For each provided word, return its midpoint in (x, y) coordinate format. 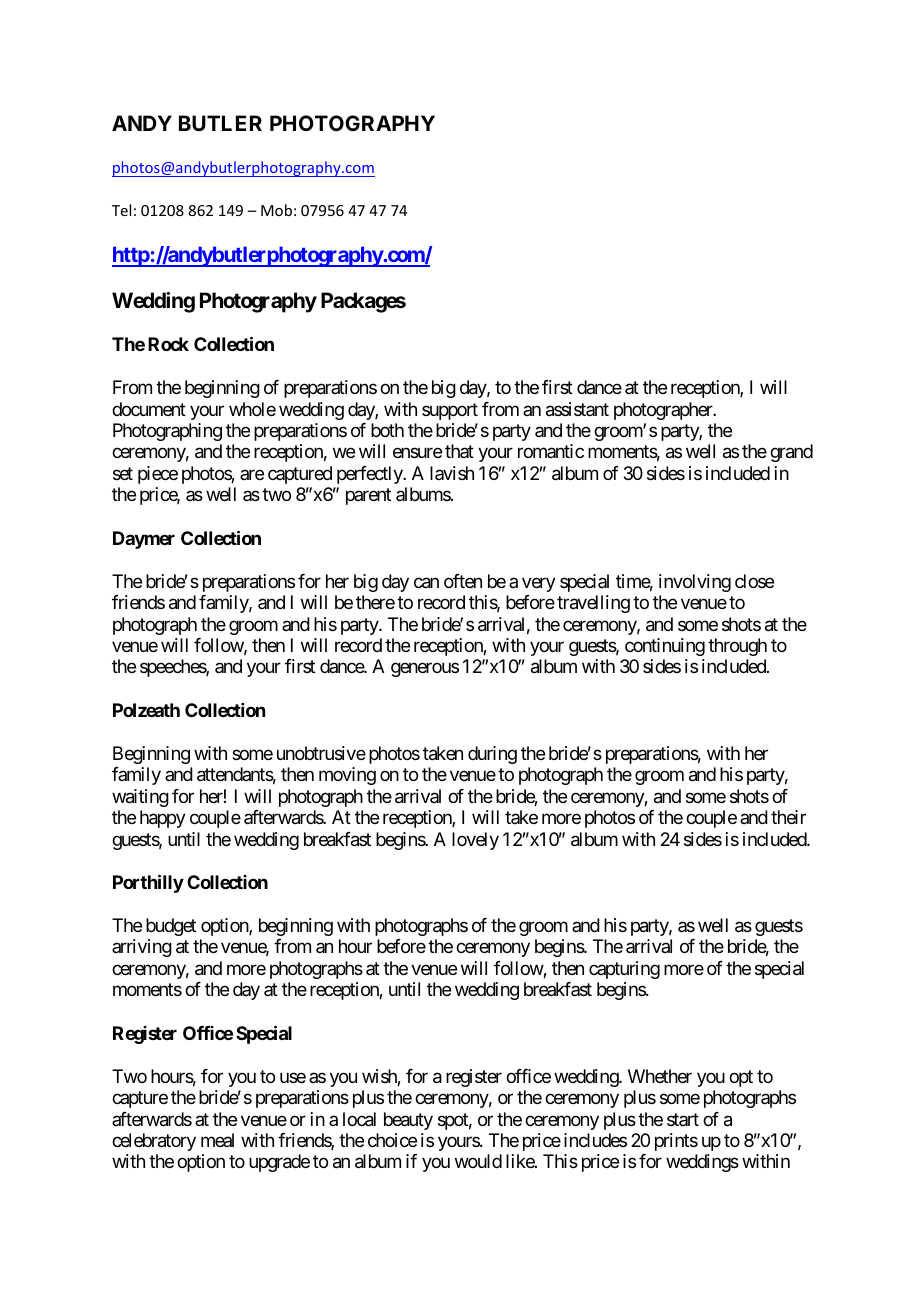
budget (171, 927)
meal (217, 1140)
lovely (475, 841)
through (737, 647)
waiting (140, 798)
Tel (121, 210)
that (459, 451)
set (123, 473)
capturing (624, 970)
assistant (577, 409)
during (492, 755)
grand (791, 453)
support (450, 411)
